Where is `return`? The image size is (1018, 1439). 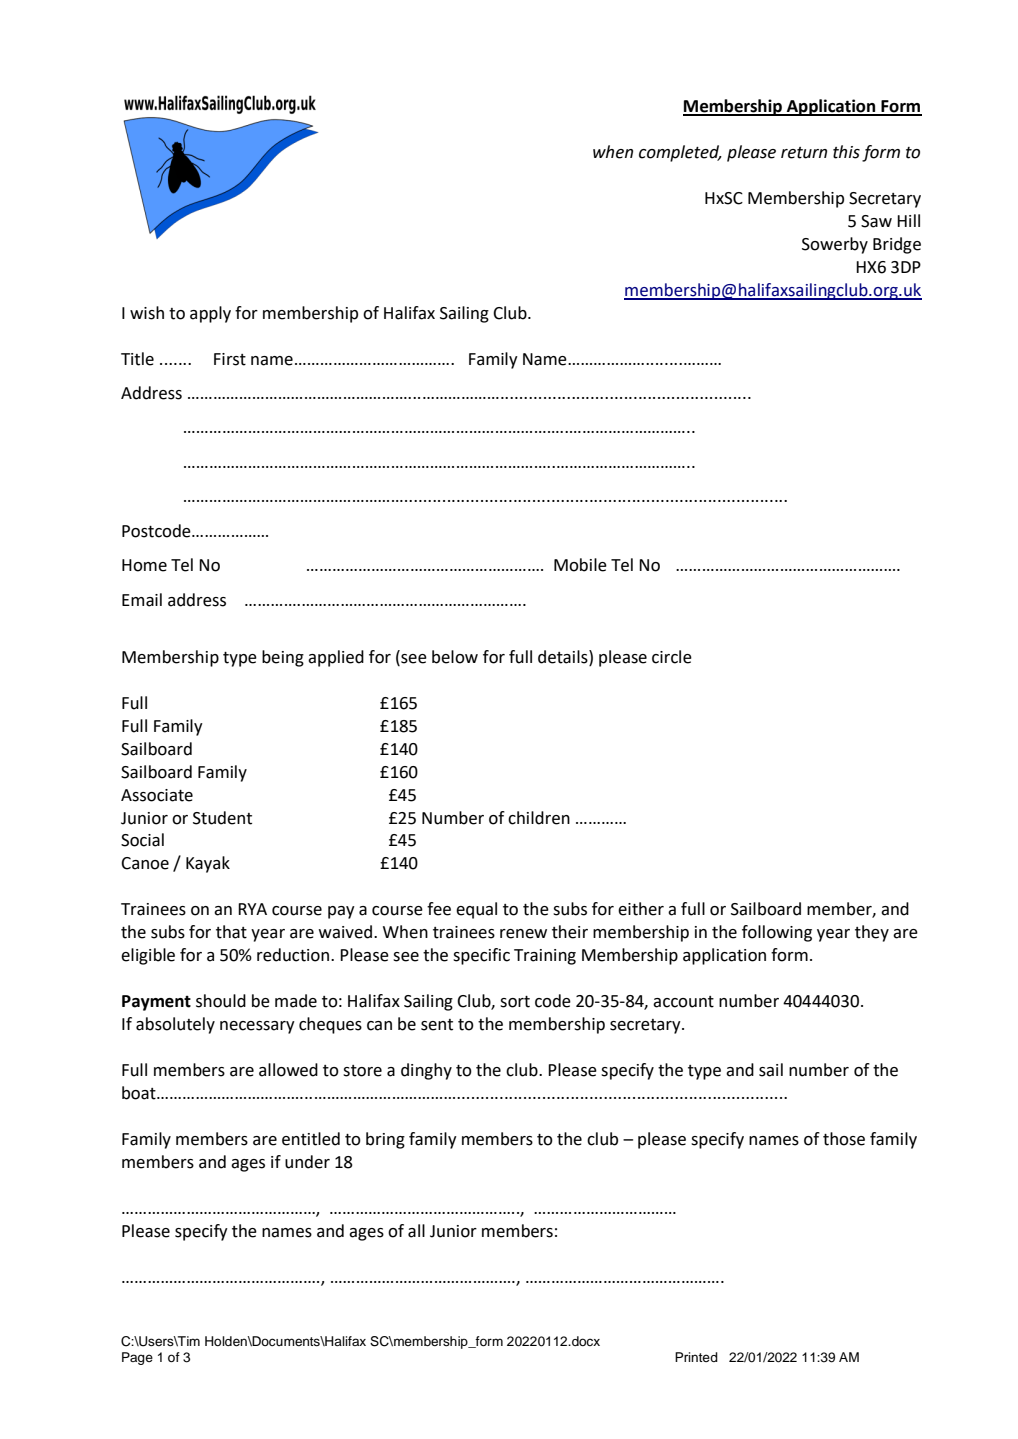
return is located at coordinates (804, 153).
